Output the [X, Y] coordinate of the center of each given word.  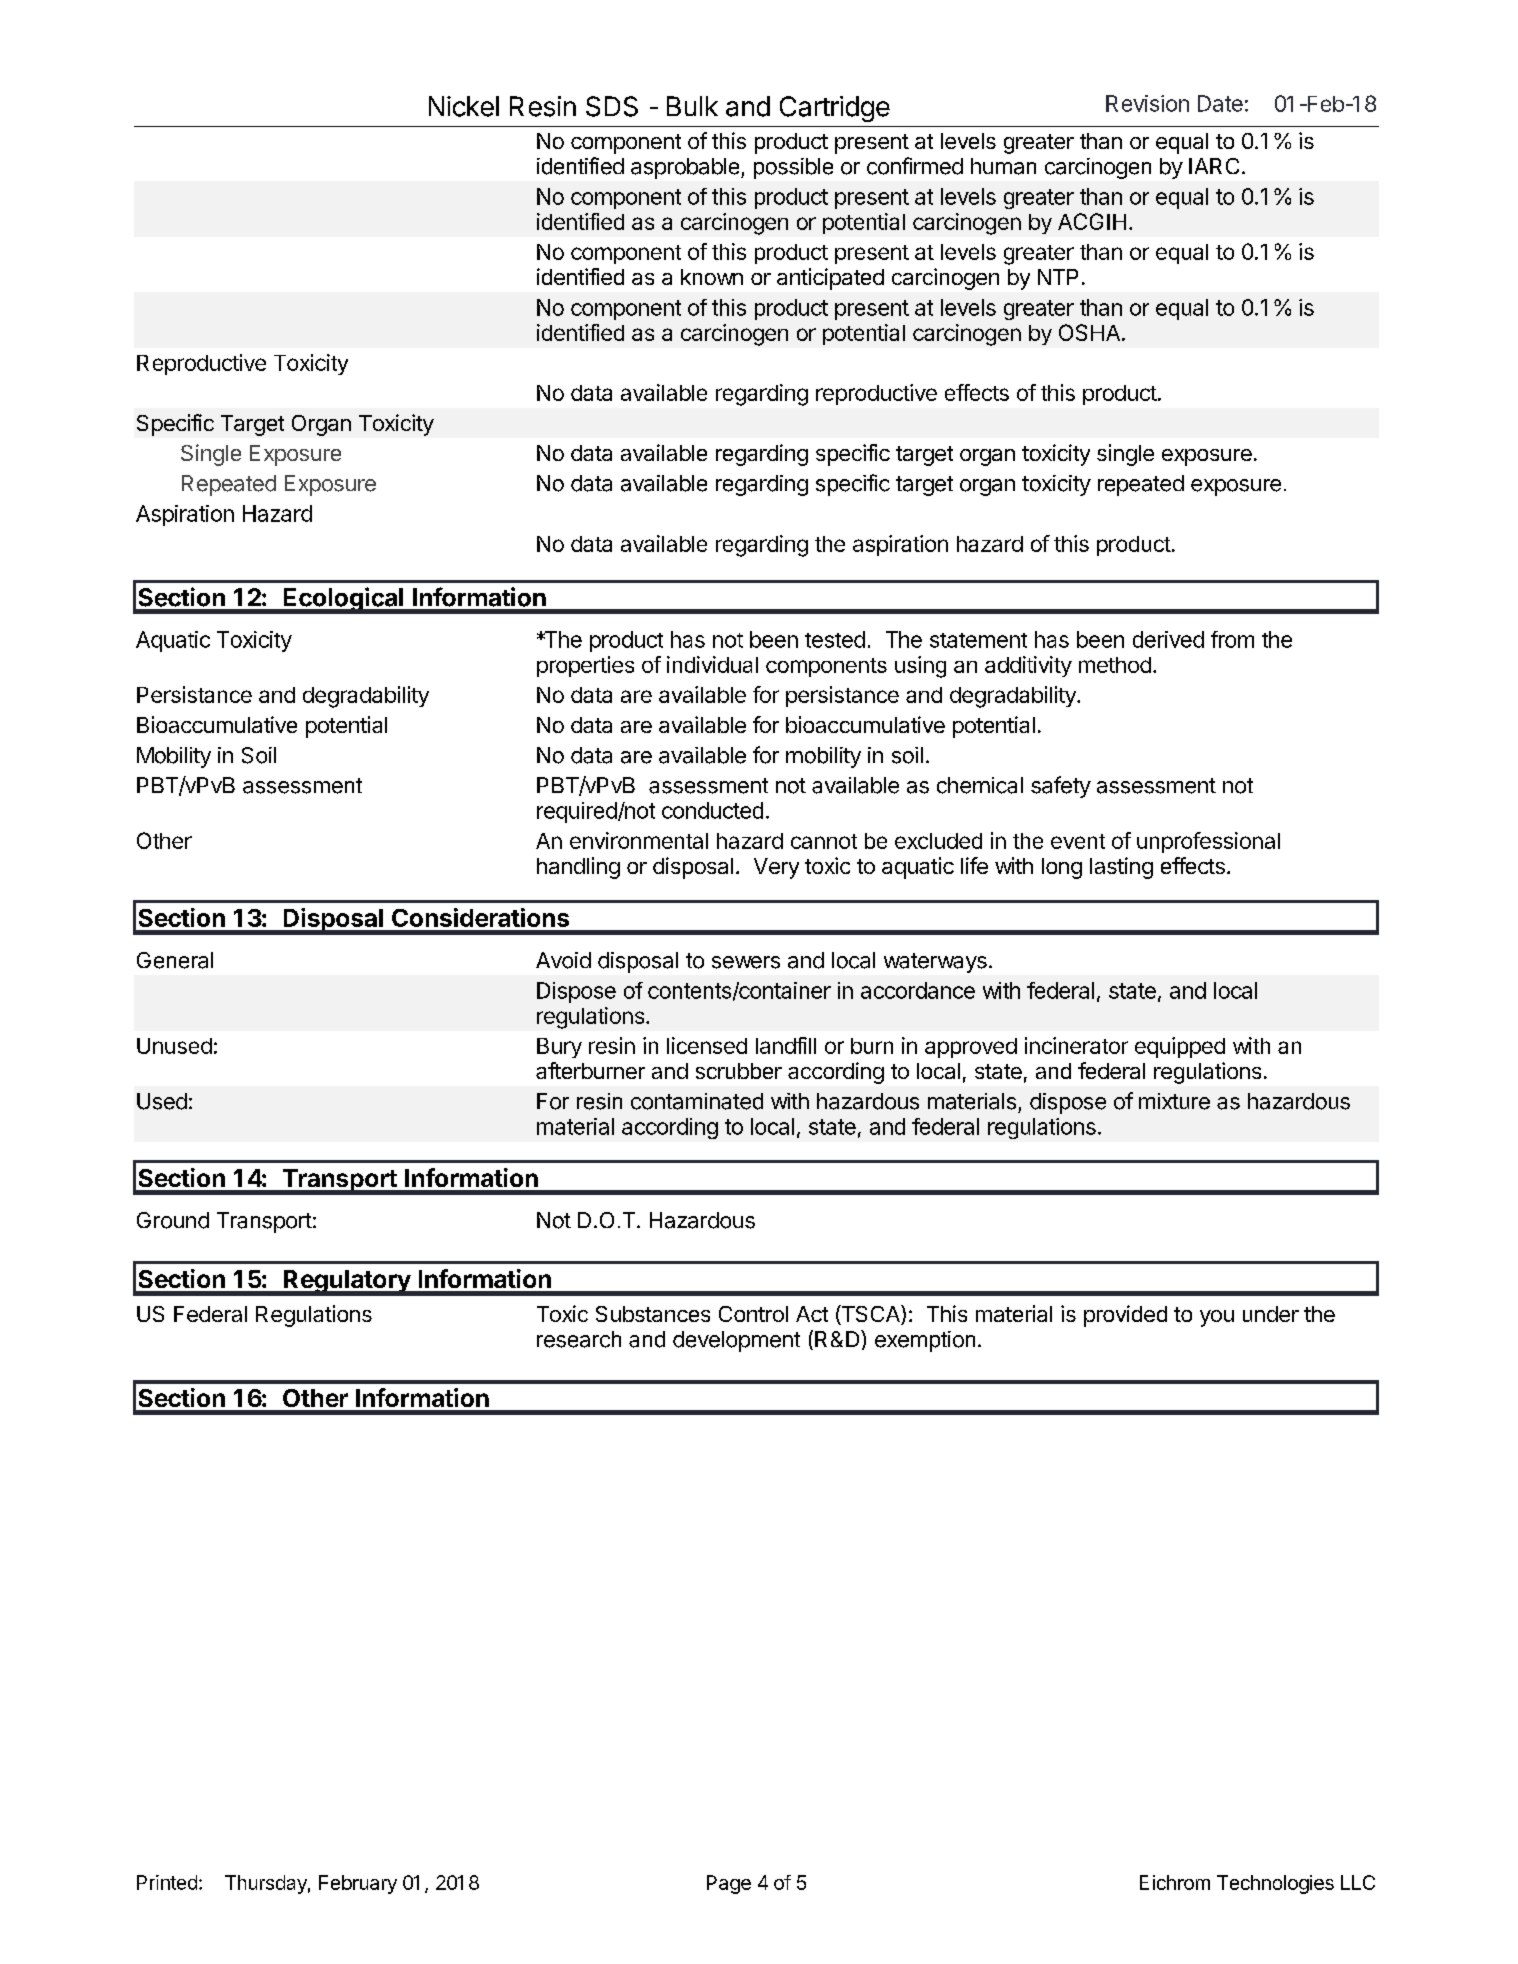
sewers [746, 962]
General [175, 960]
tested [835, 639]
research [579, 1339]
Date [1220, 103]
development [736, 1341]
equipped [1180, 1047]
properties [585, 666]
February [358, 1884]
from [1232, 639]
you [1217, 1318]
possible [793, 168]
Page [729, 1884]
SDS [612, 106]
